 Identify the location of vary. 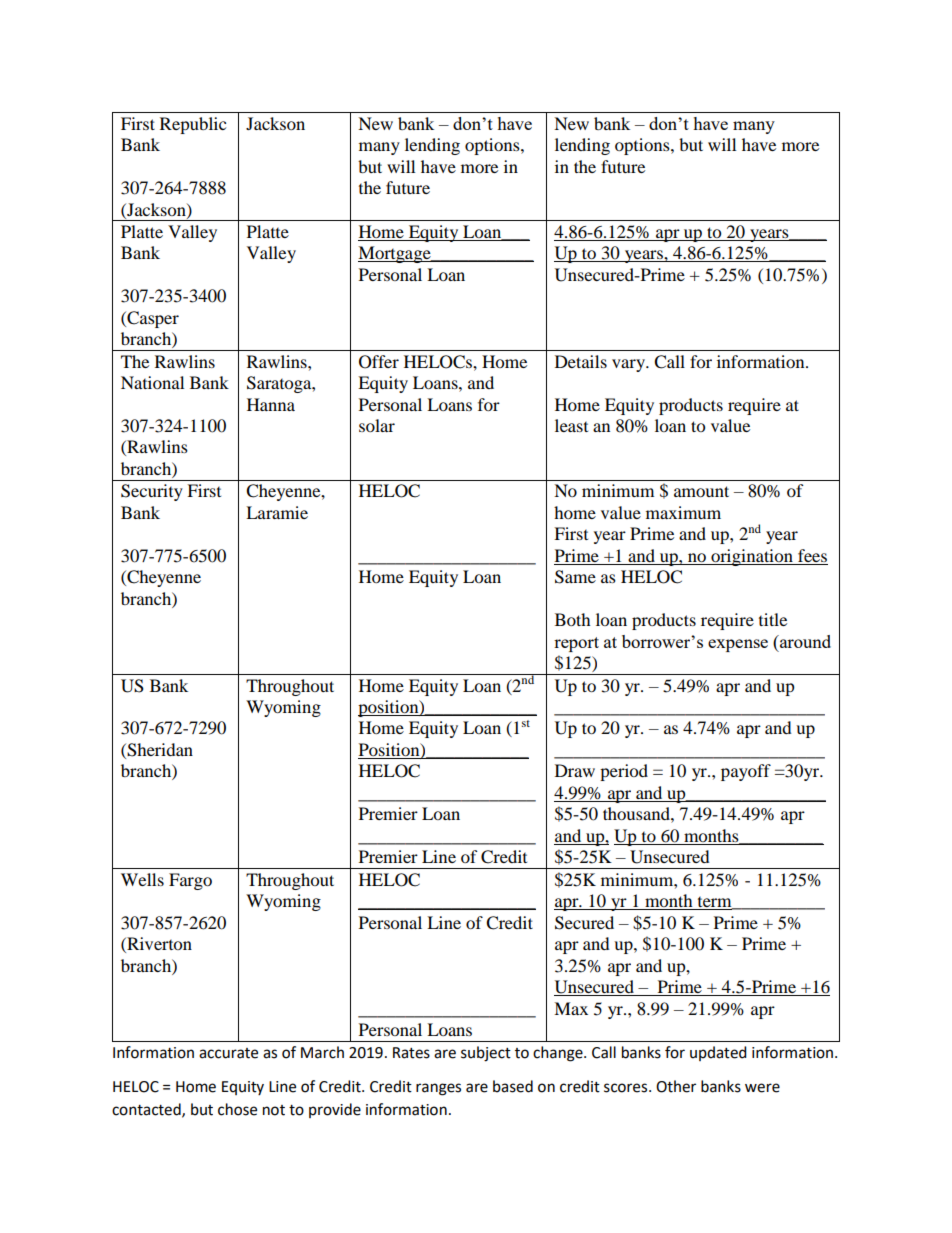
(629, 365).
